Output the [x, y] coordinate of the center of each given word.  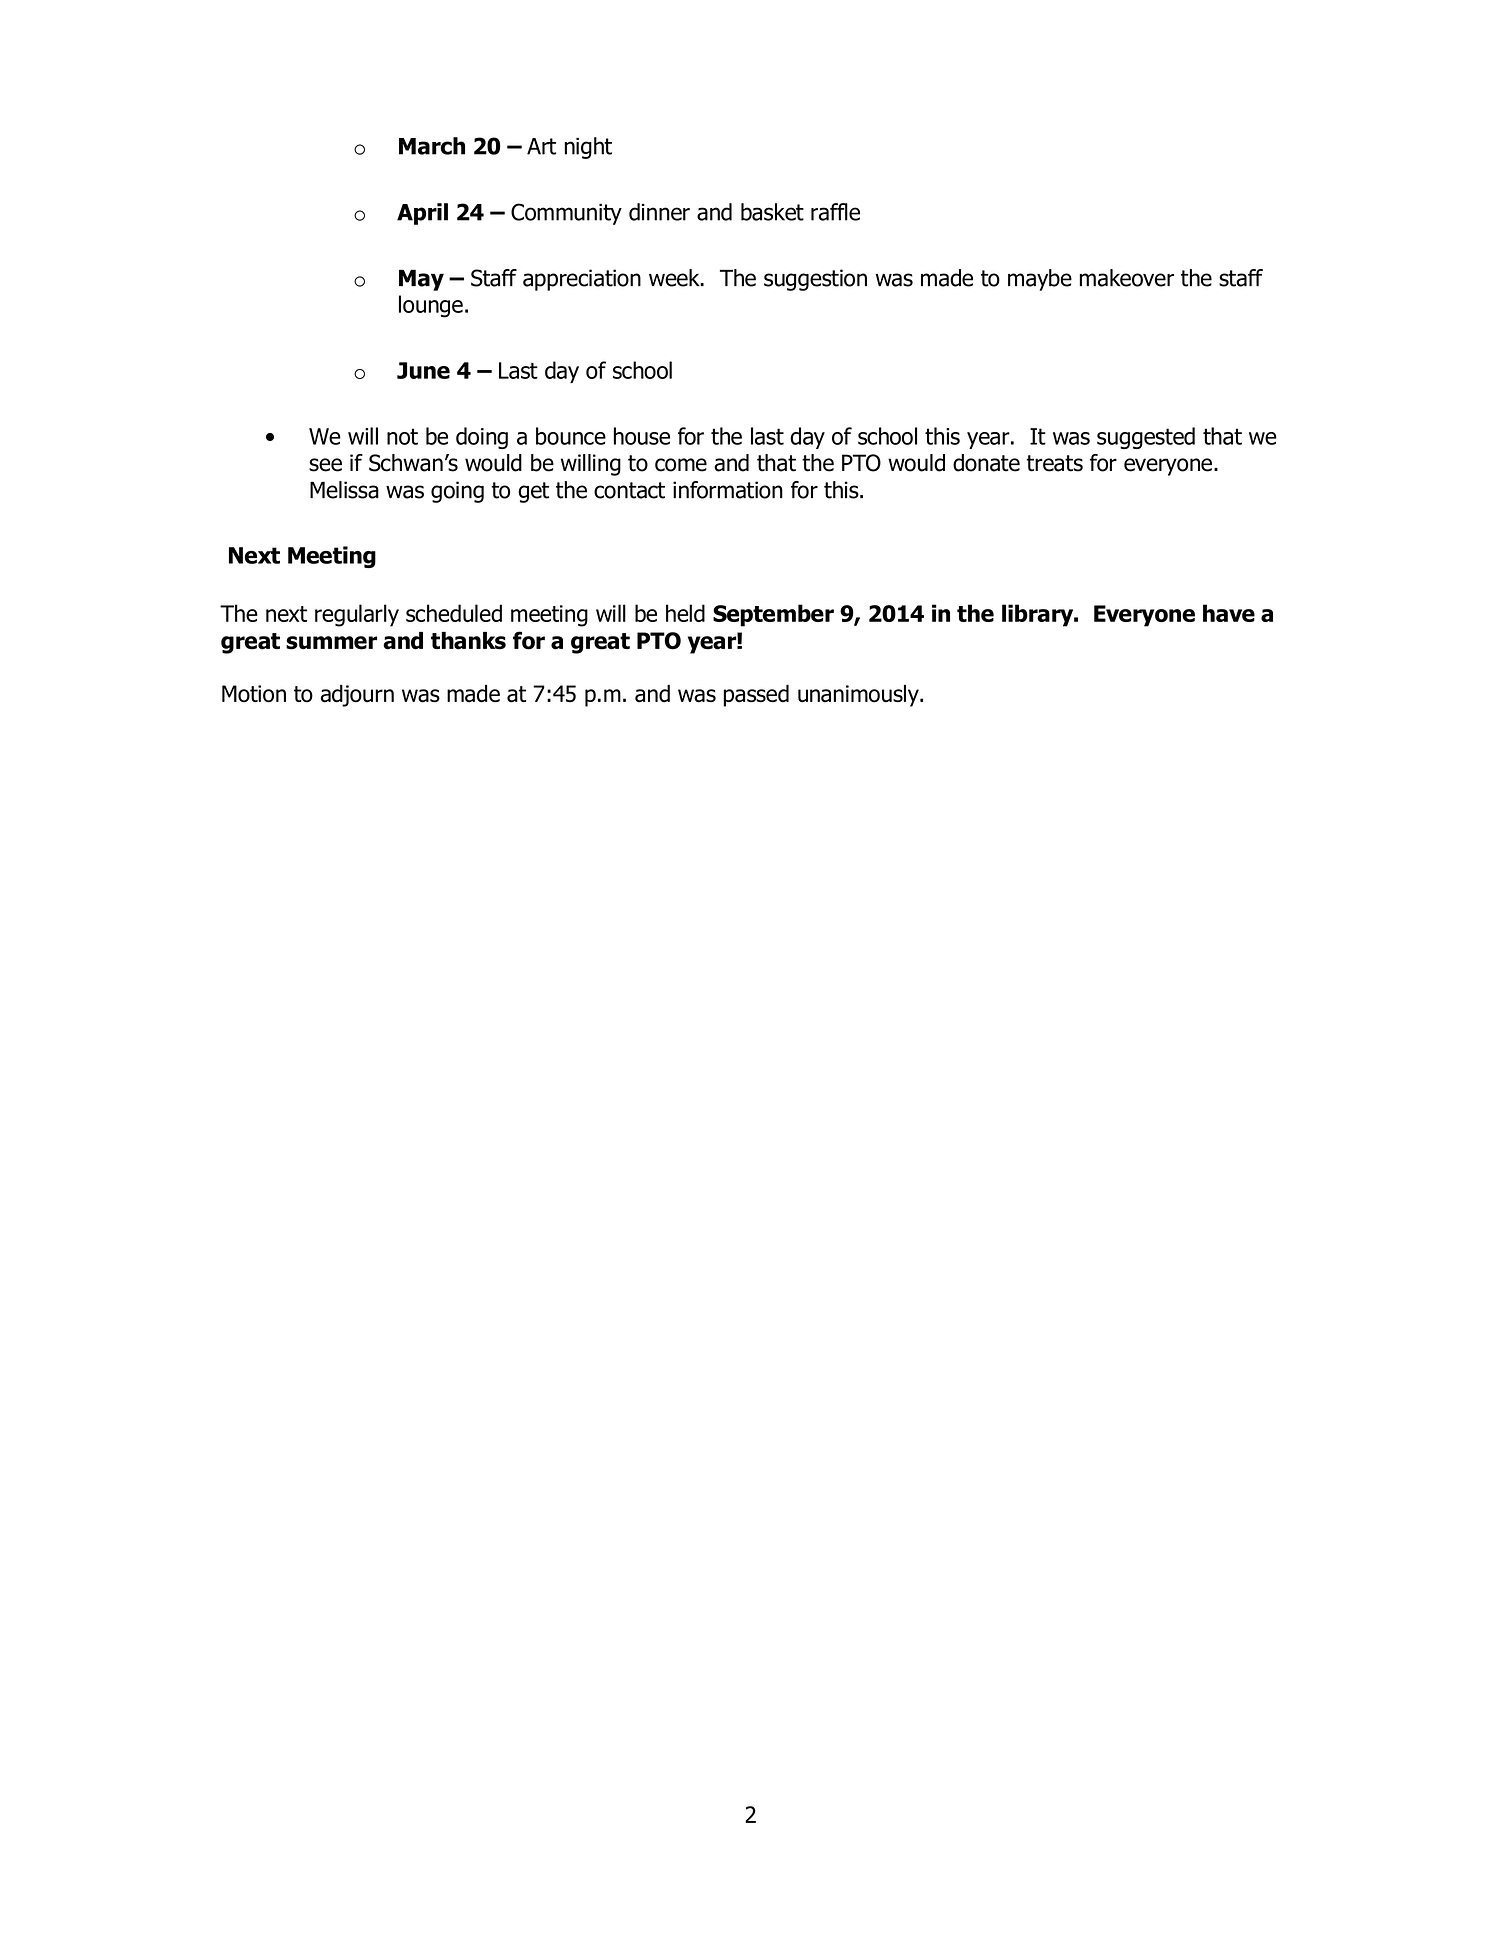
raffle [835, 212]
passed [756, 696]
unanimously [859, 696]
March [432, 146]
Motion [254, 694]
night [588, 148]
